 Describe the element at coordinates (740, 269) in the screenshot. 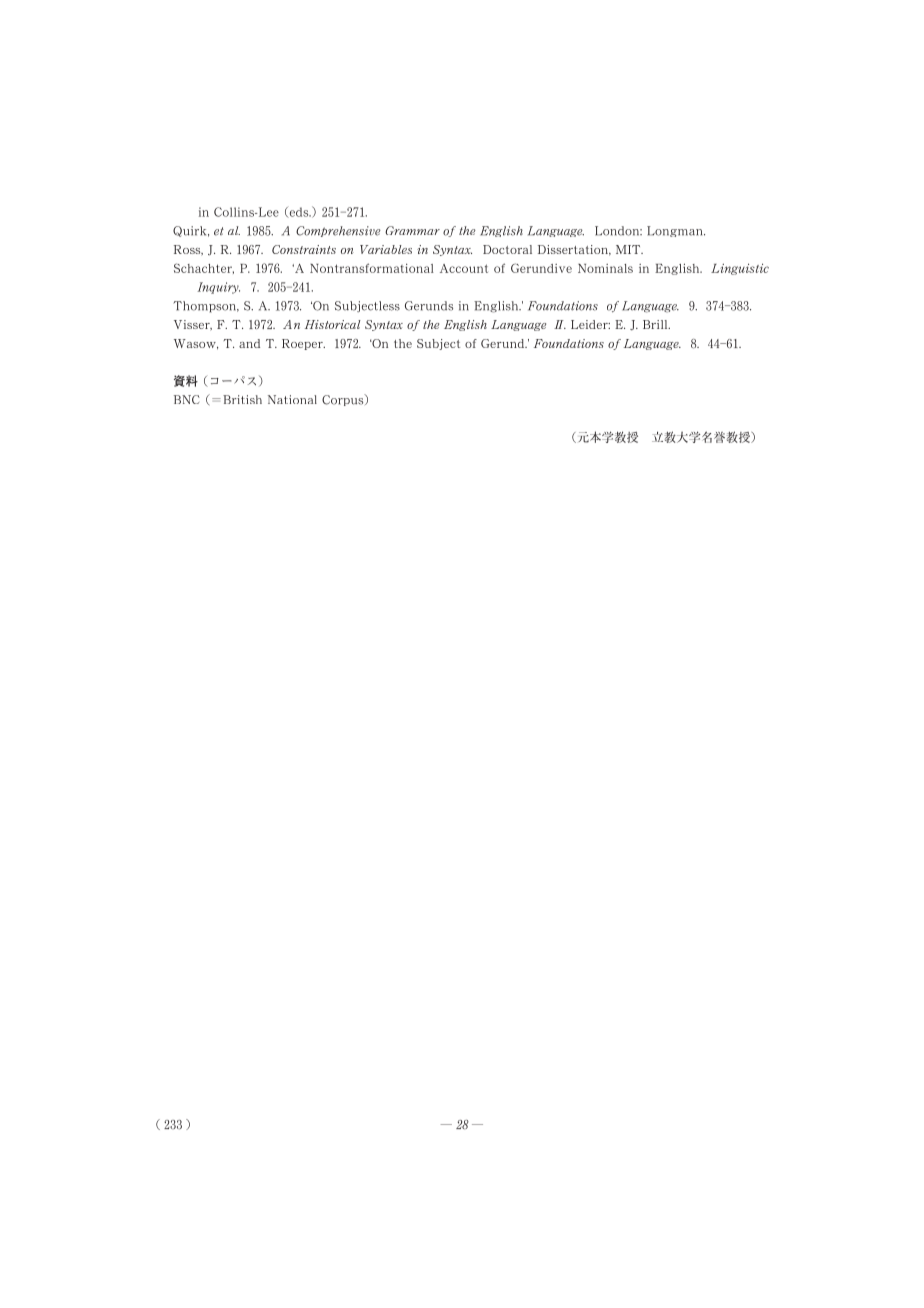

I see `Linguistic` at that location.
